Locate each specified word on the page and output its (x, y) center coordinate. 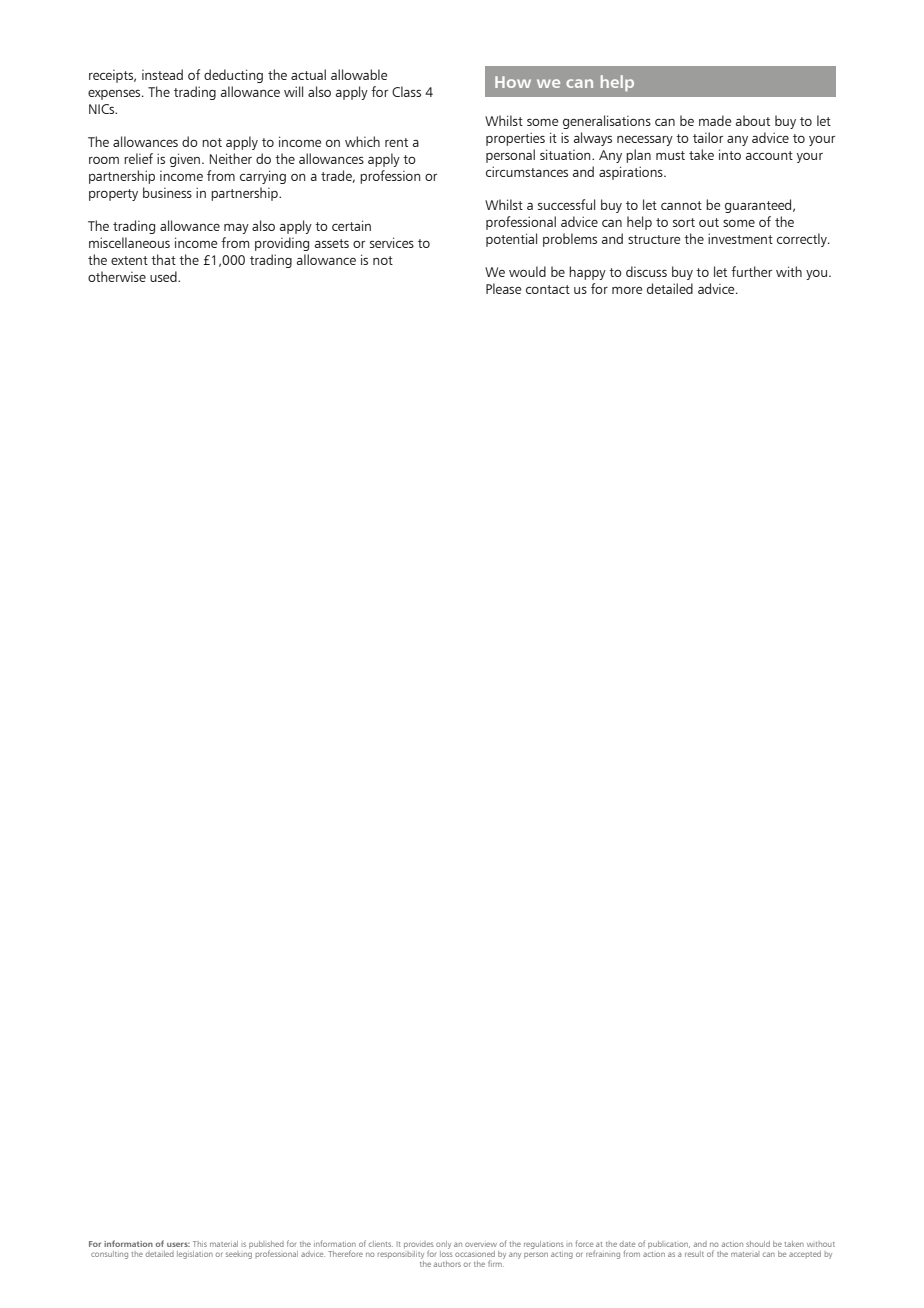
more (627, 290)
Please (503, 288)
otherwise (117, 276)
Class (406, 91)
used (164, 276)
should (758, 1244)
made (715, 120)
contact (548, 289)
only (443, 1245)
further (751, 271)
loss (446, 1252)
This (200, 1244)
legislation (195, 1255)
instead (162, 74)
